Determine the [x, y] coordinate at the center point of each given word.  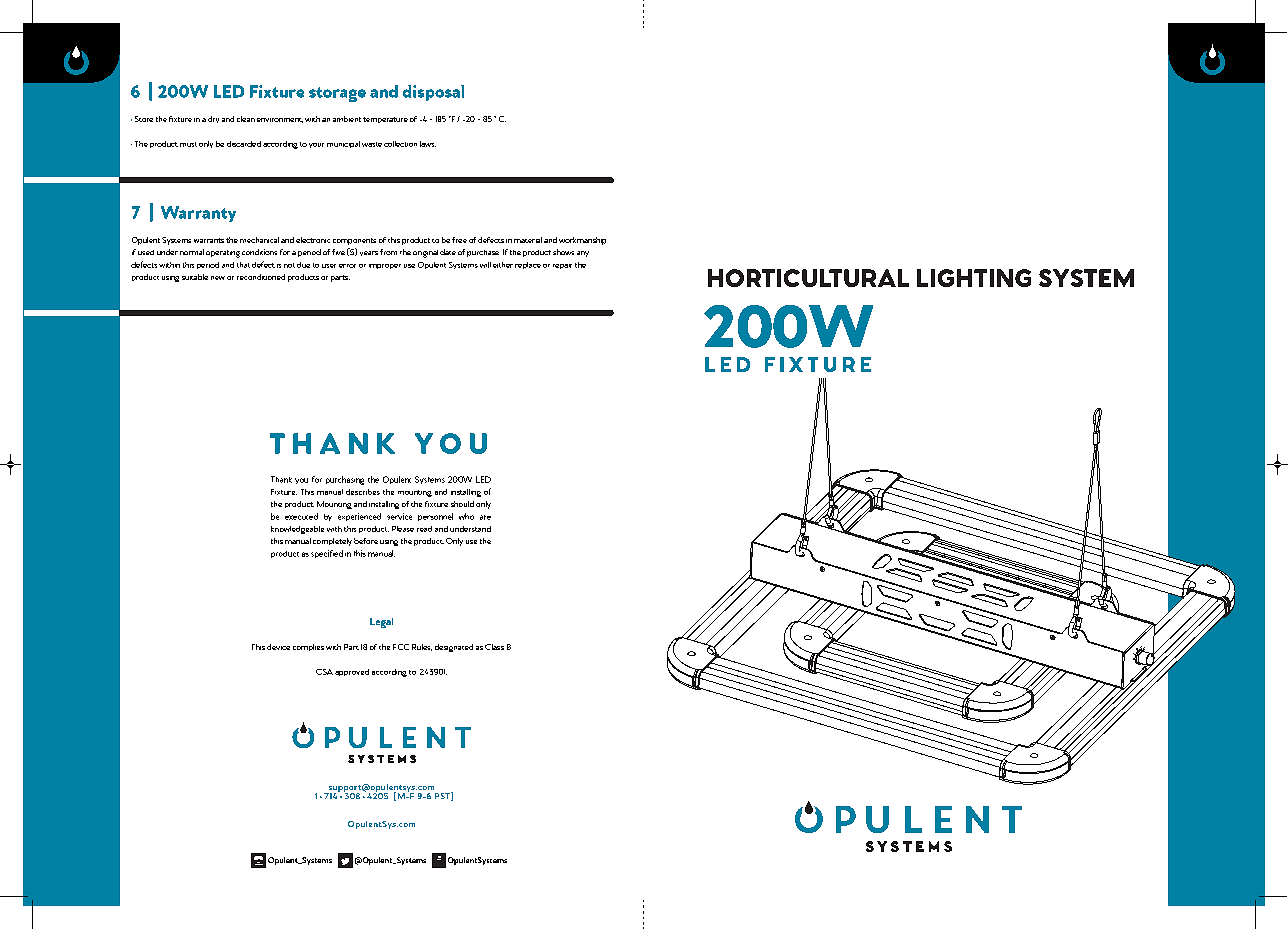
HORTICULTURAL [808, 278]
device [278, 647]
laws [428, 144]
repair [562, 266]
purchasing [345, 480]
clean [246, 119]
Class [494, 647]
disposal [433, 93]
